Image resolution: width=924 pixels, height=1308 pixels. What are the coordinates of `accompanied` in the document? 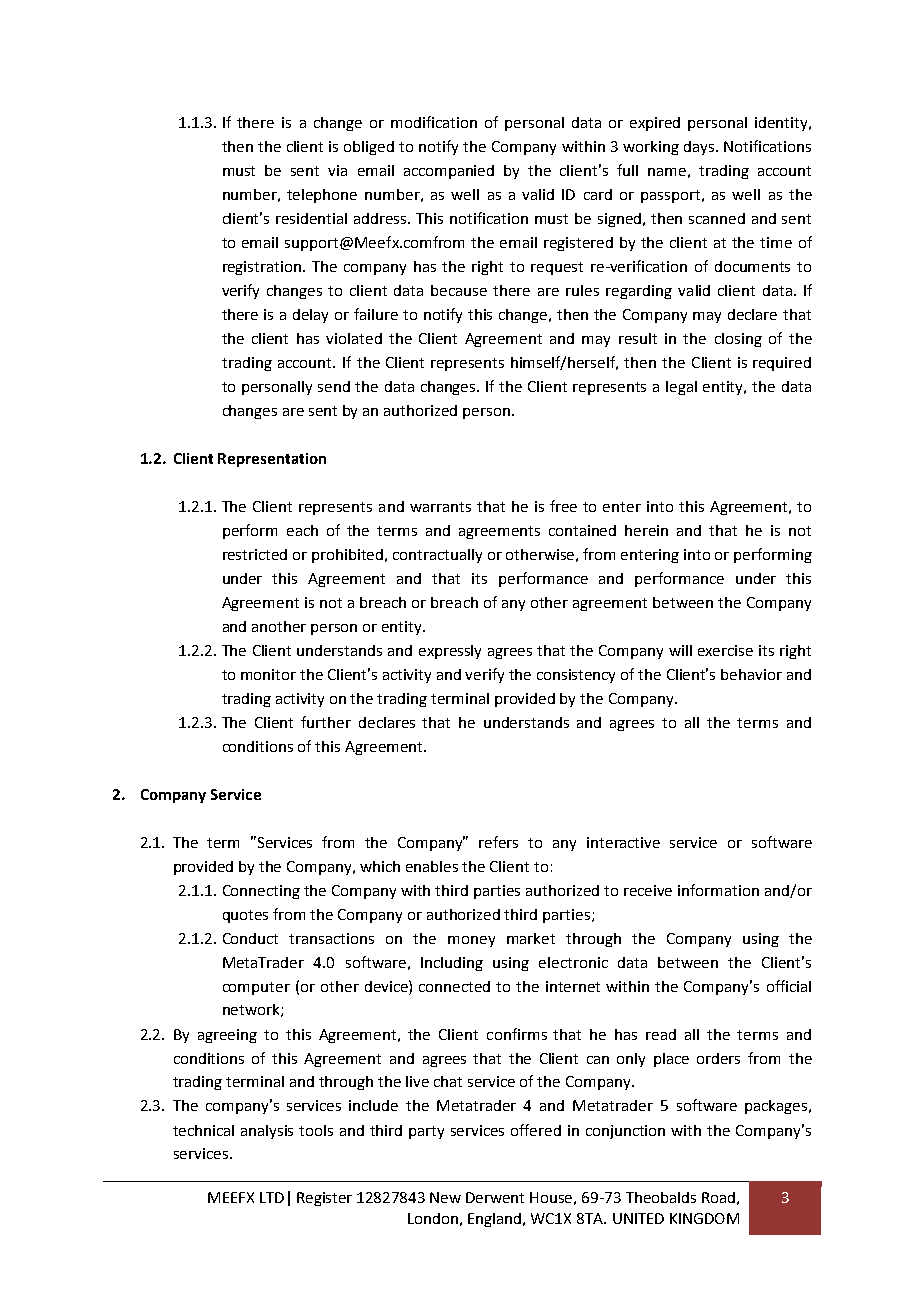 It's located at (449, 172).
